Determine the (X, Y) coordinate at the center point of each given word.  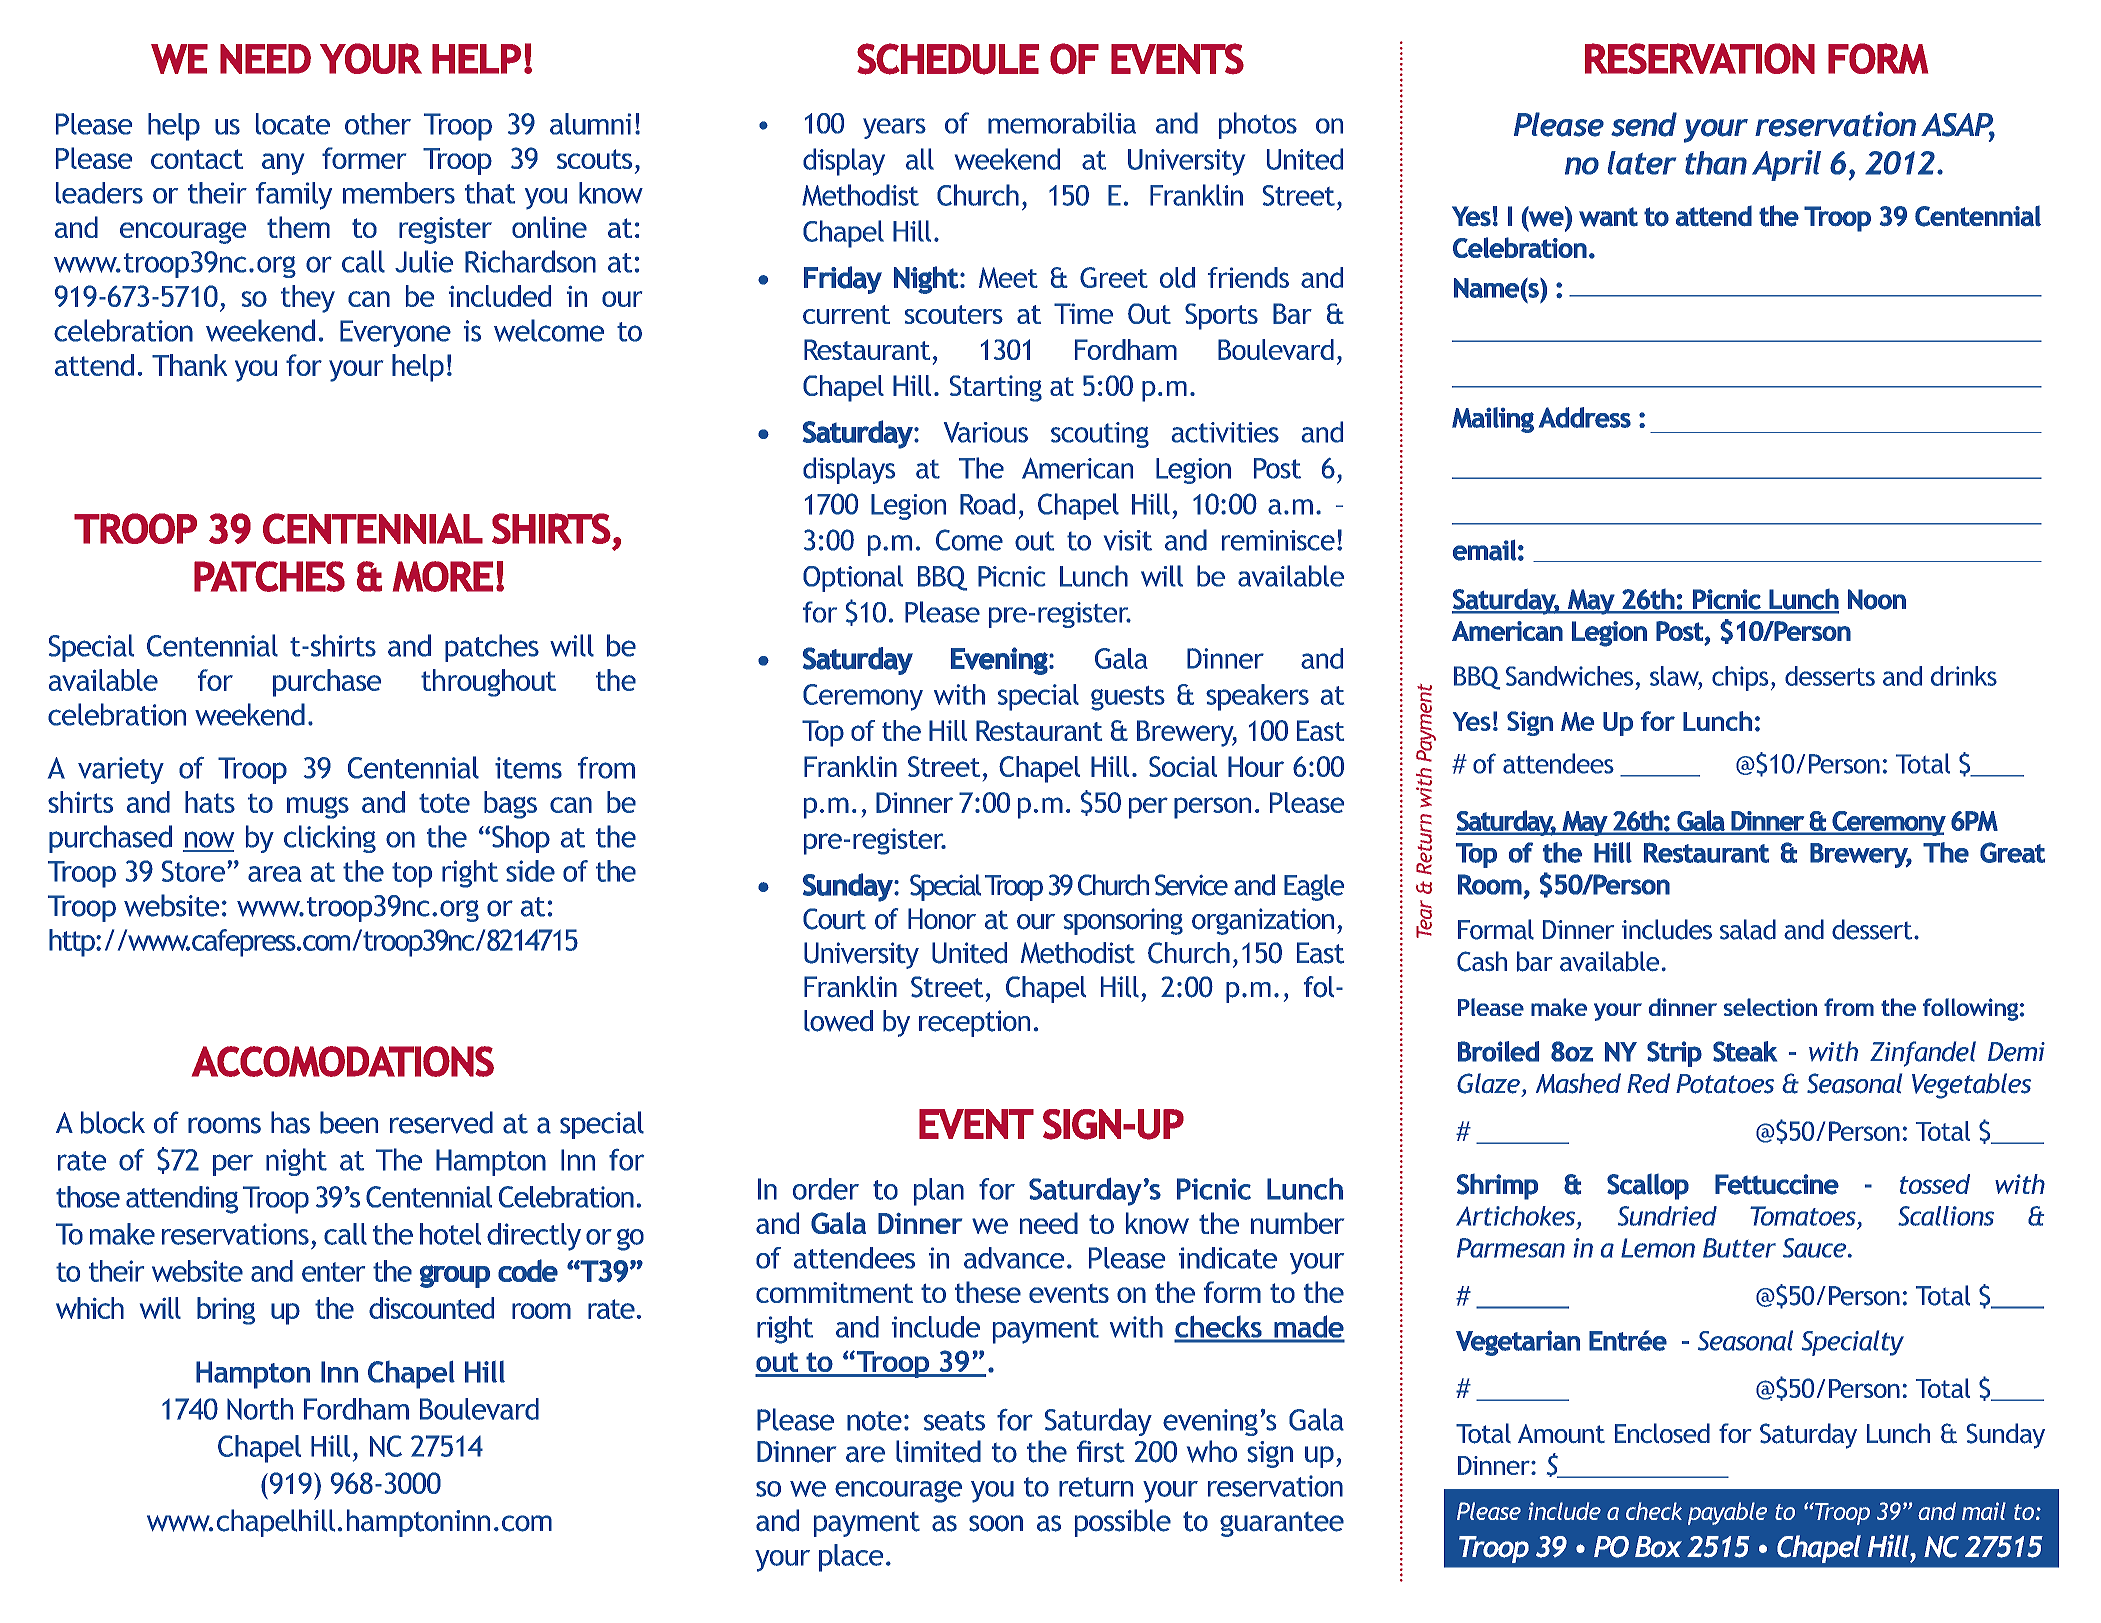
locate (293, 124)
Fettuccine (1777, 1184)
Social (1183, 766)
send (1644, 124)
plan (939, 1192)
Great (2012, 852)
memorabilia (1062, 123)
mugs (318, 808)
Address (1585, 417)
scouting (1100, 435)
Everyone (395, 333)
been (349, 1122)
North (260, 1409)
